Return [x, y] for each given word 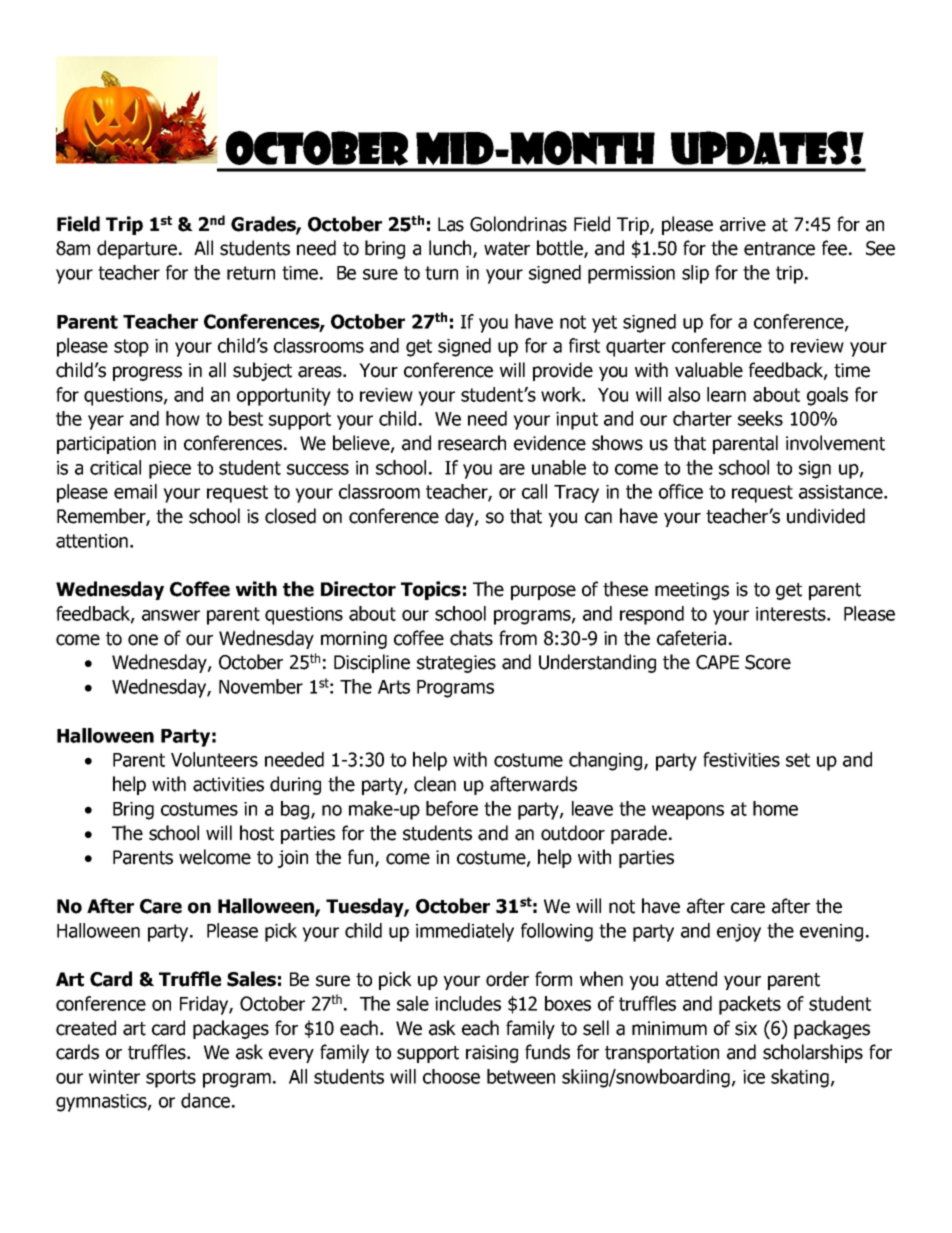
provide [563, 371]
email [135, 491]
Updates [759, 148]
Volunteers [214, 759]
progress [147, 373]
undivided [826, 516]
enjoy [739, 933]
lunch [451, 249]
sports [171, 1079]
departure [138, 249]
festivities [741, 759]
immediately [465, 932]
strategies [456, 664]
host [257, 833]
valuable [709, 370]
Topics [431, 590]
